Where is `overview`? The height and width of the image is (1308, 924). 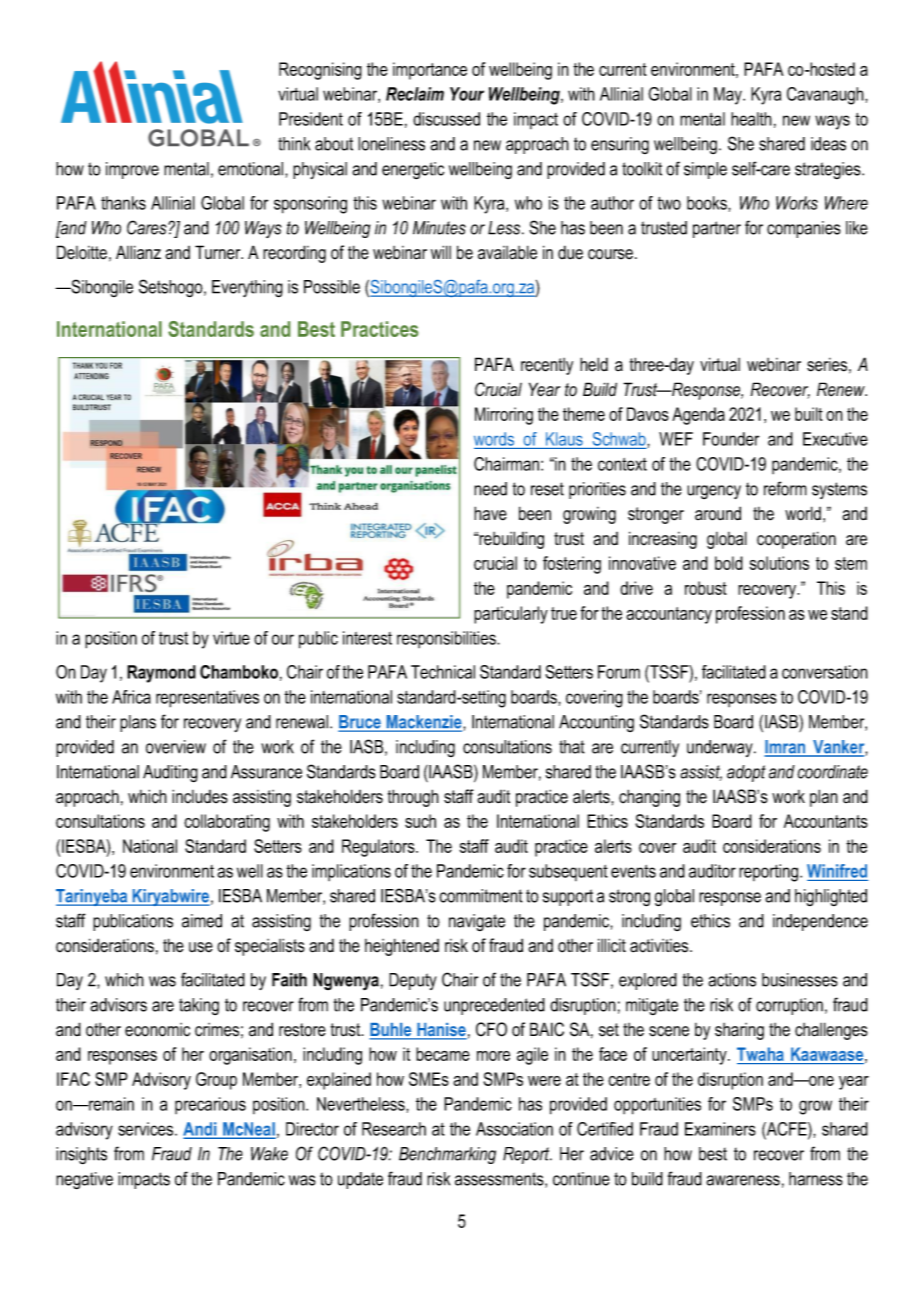
overview is located at coordinates (176, 747).
